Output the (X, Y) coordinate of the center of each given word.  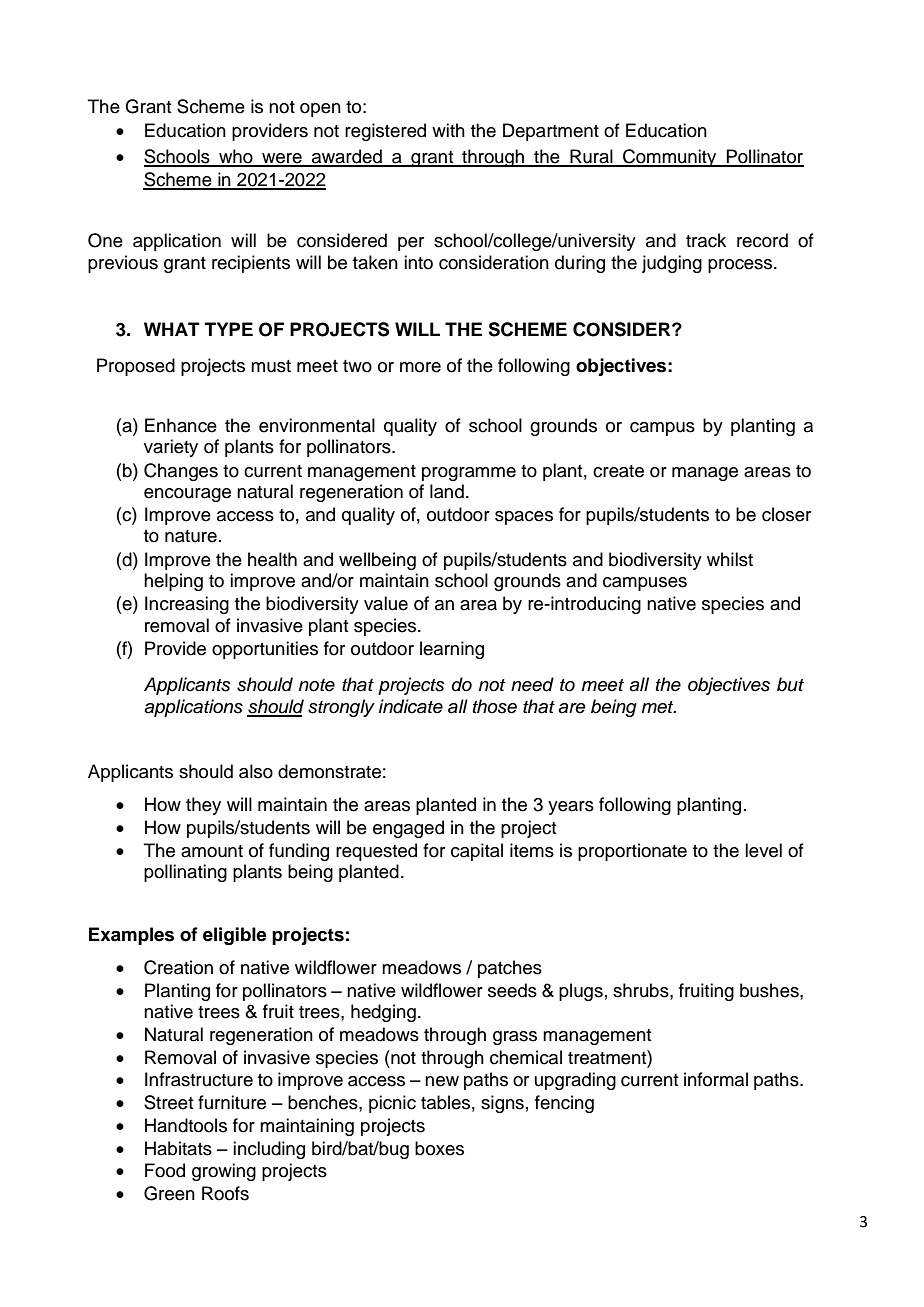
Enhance (181, 425)
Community (670, 158)
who (236, 157)
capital (477, 852)
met (659, 707)
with (448, 130)
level (763, 850)
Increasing (187, 605)
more (420, 367)
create (618, 471)
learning (452, 650)
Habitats (178, 1148)
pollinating (185, 873)
